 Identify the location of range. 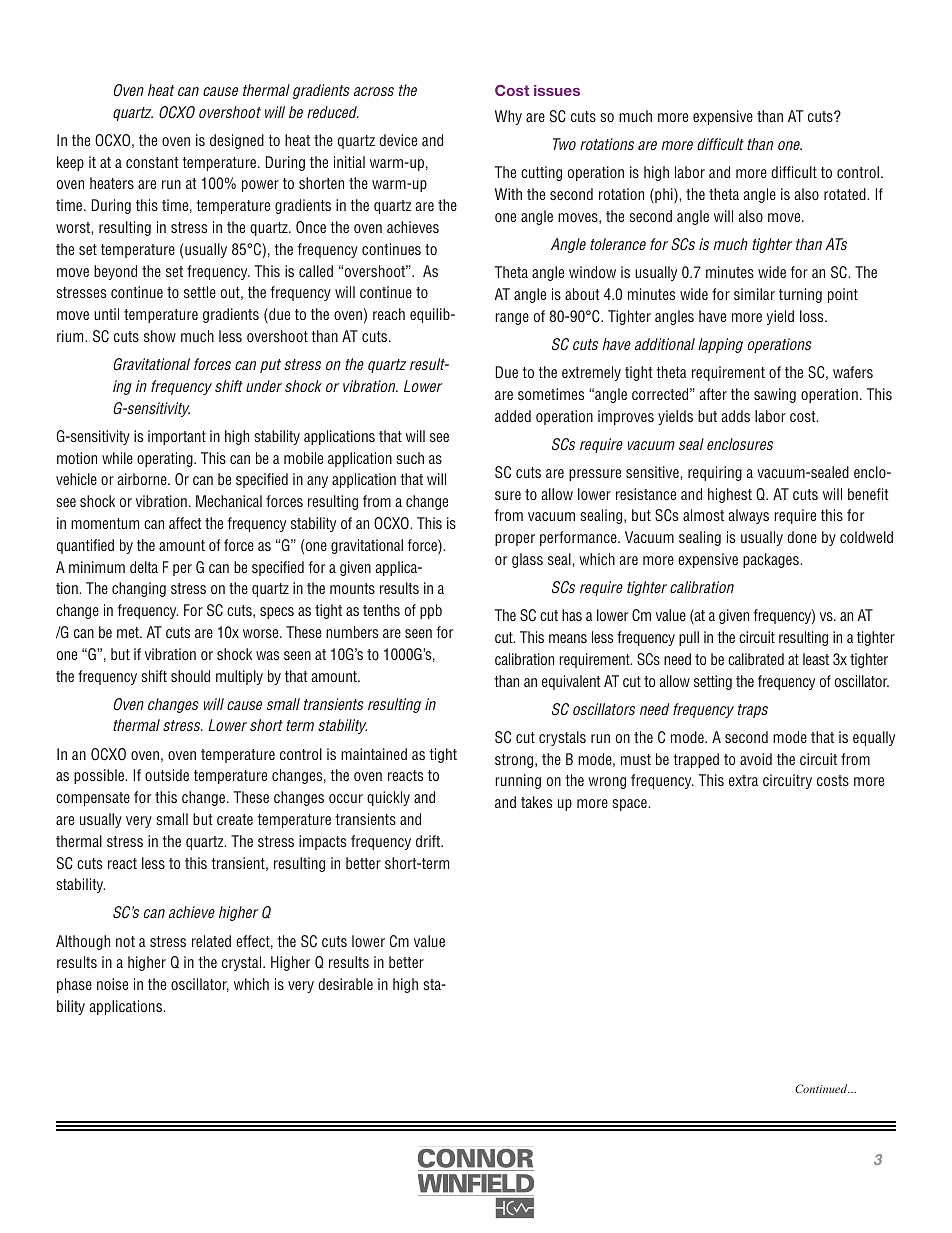
(512, 319).
